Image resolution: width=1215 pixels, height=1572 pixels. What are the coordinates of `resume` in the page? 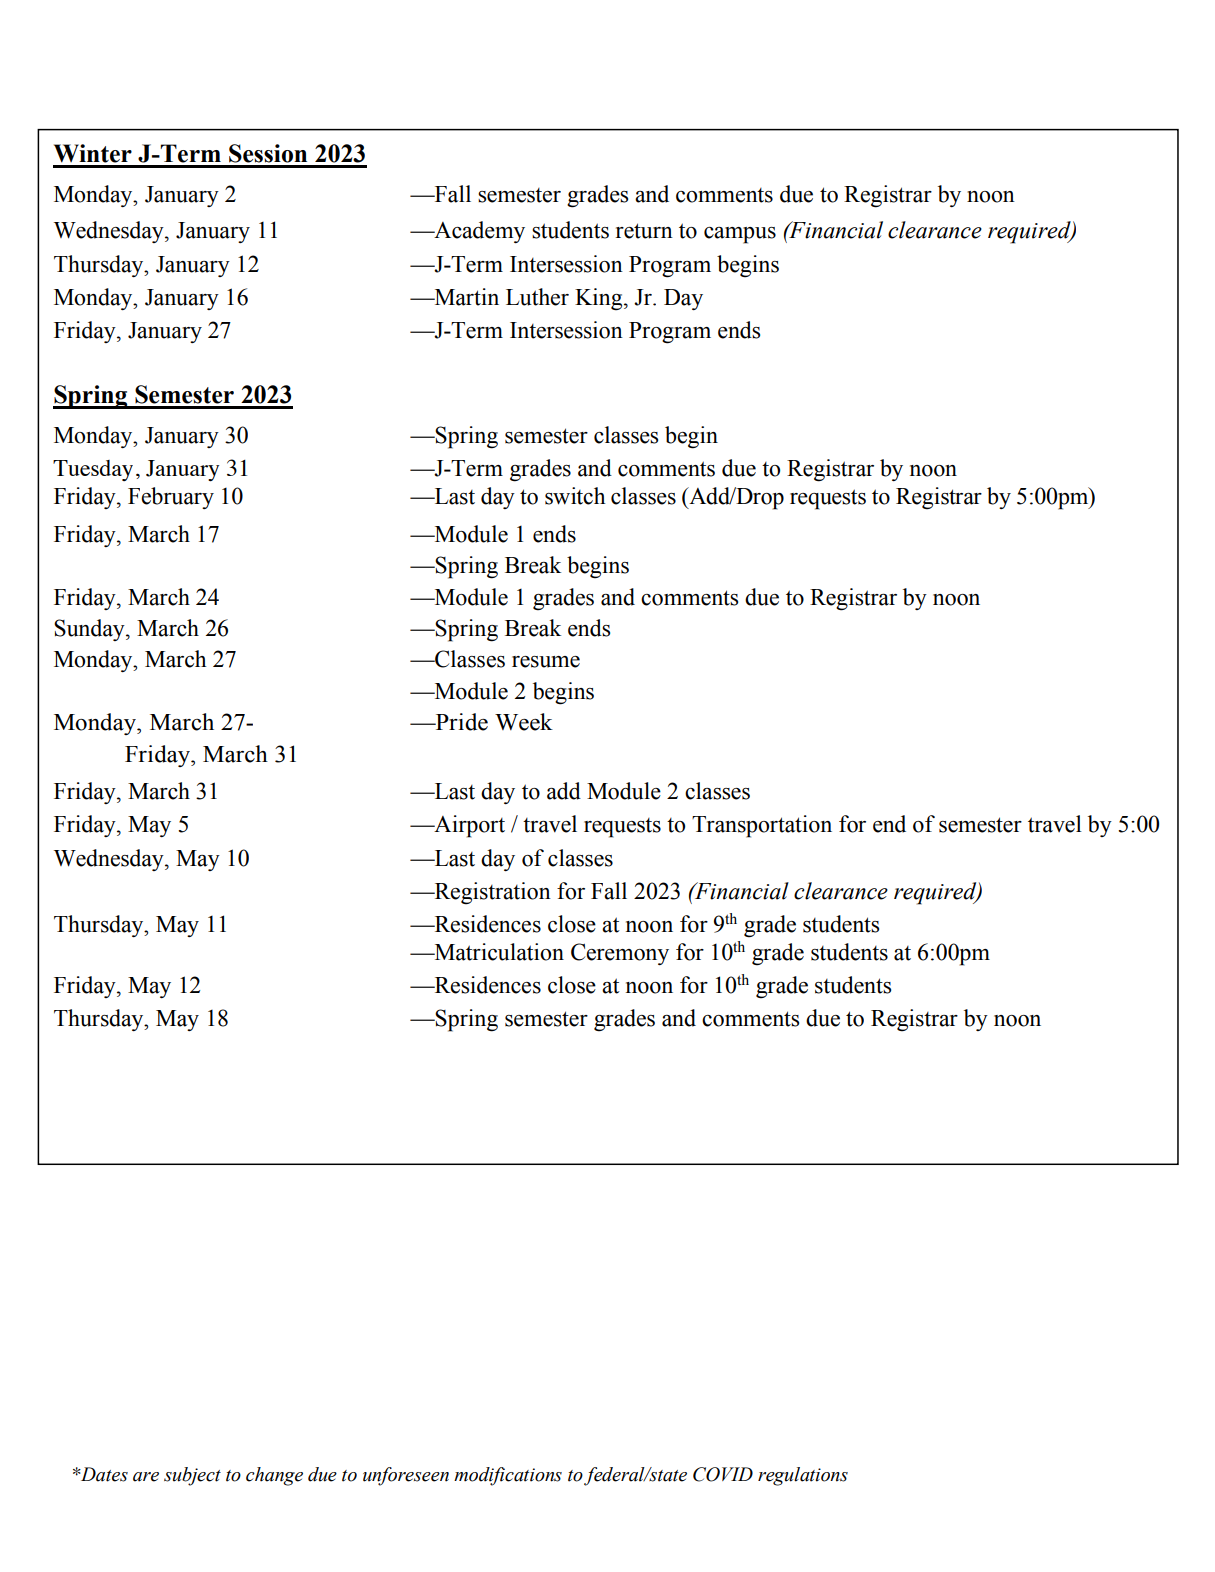 It's located at (546, 662).
